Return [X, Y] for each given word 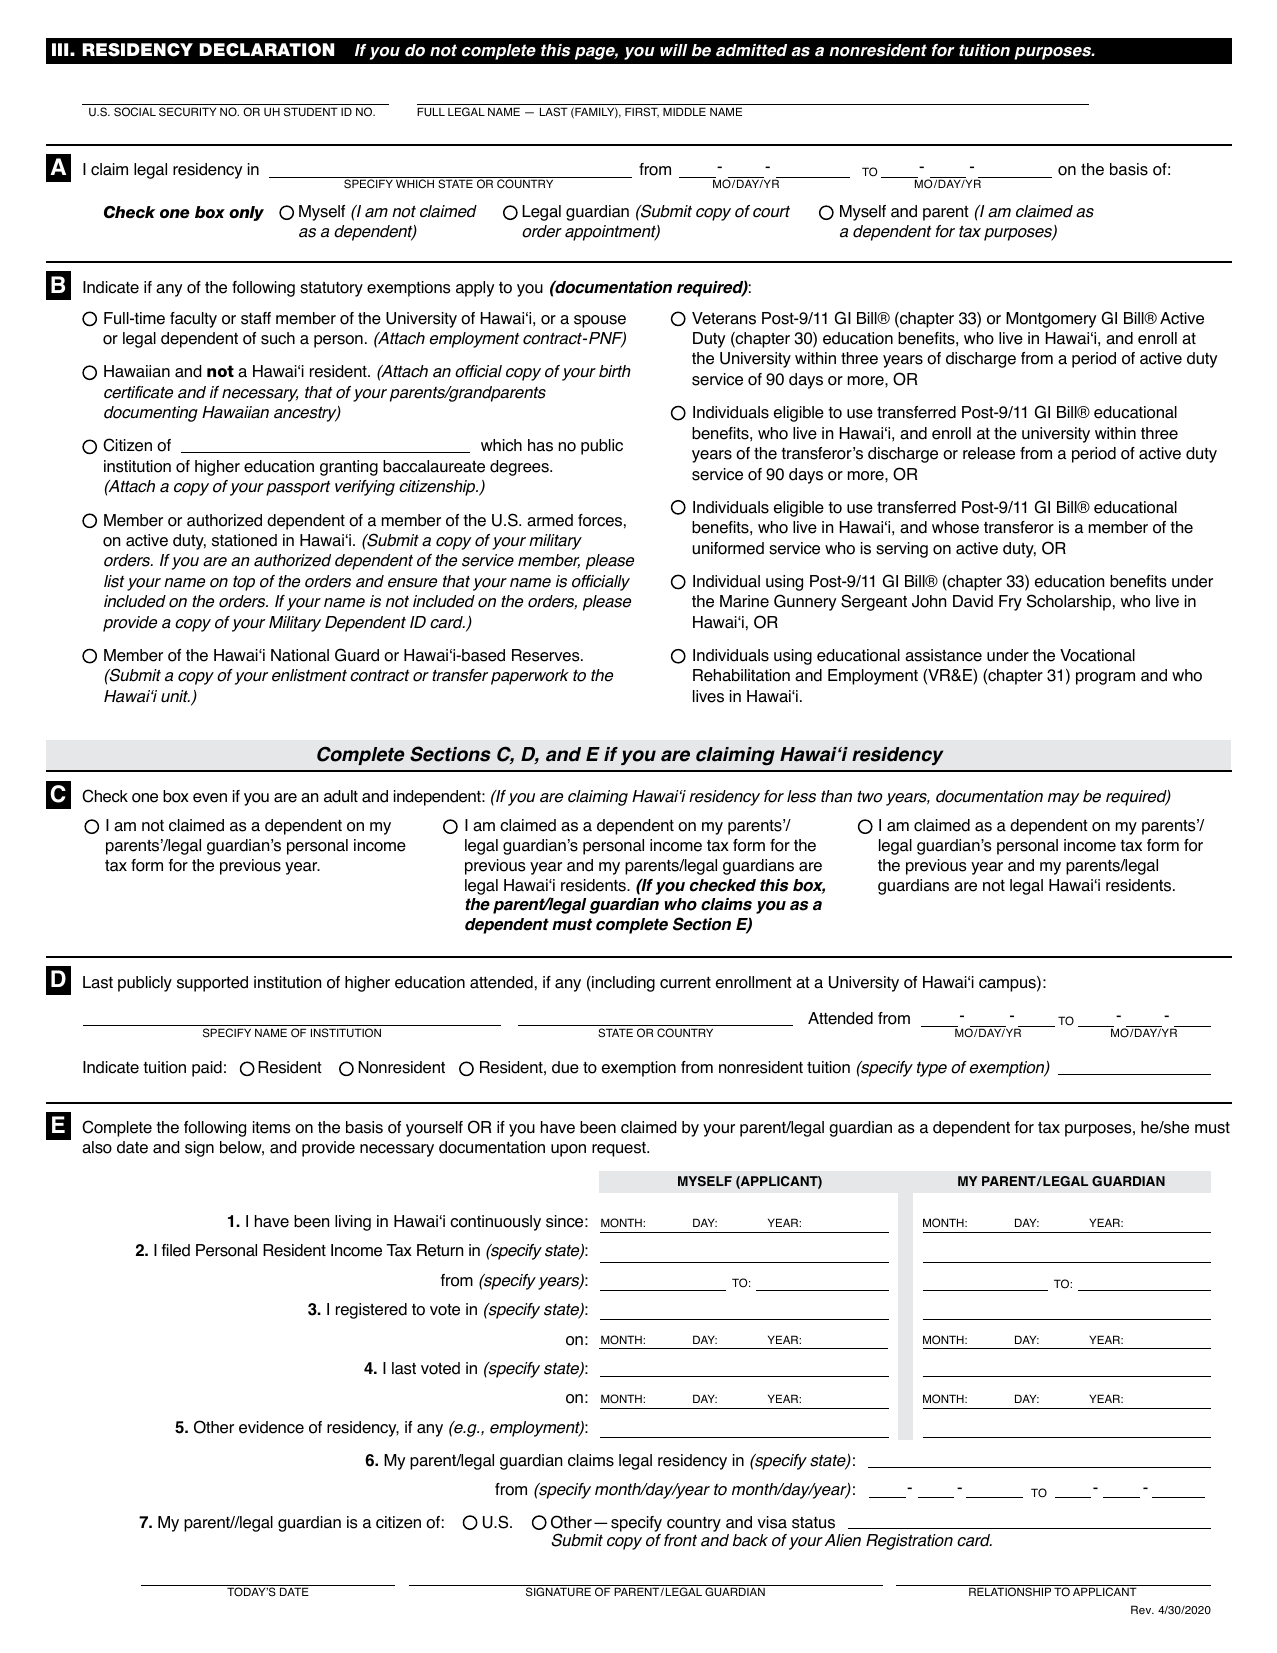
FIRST [642, 112]
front [680, 1540]
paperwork [530, 677]
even [210, 798]
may [1064, 799]
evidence [271, 1427]
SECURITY [187, 112]
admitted [751, 50]
